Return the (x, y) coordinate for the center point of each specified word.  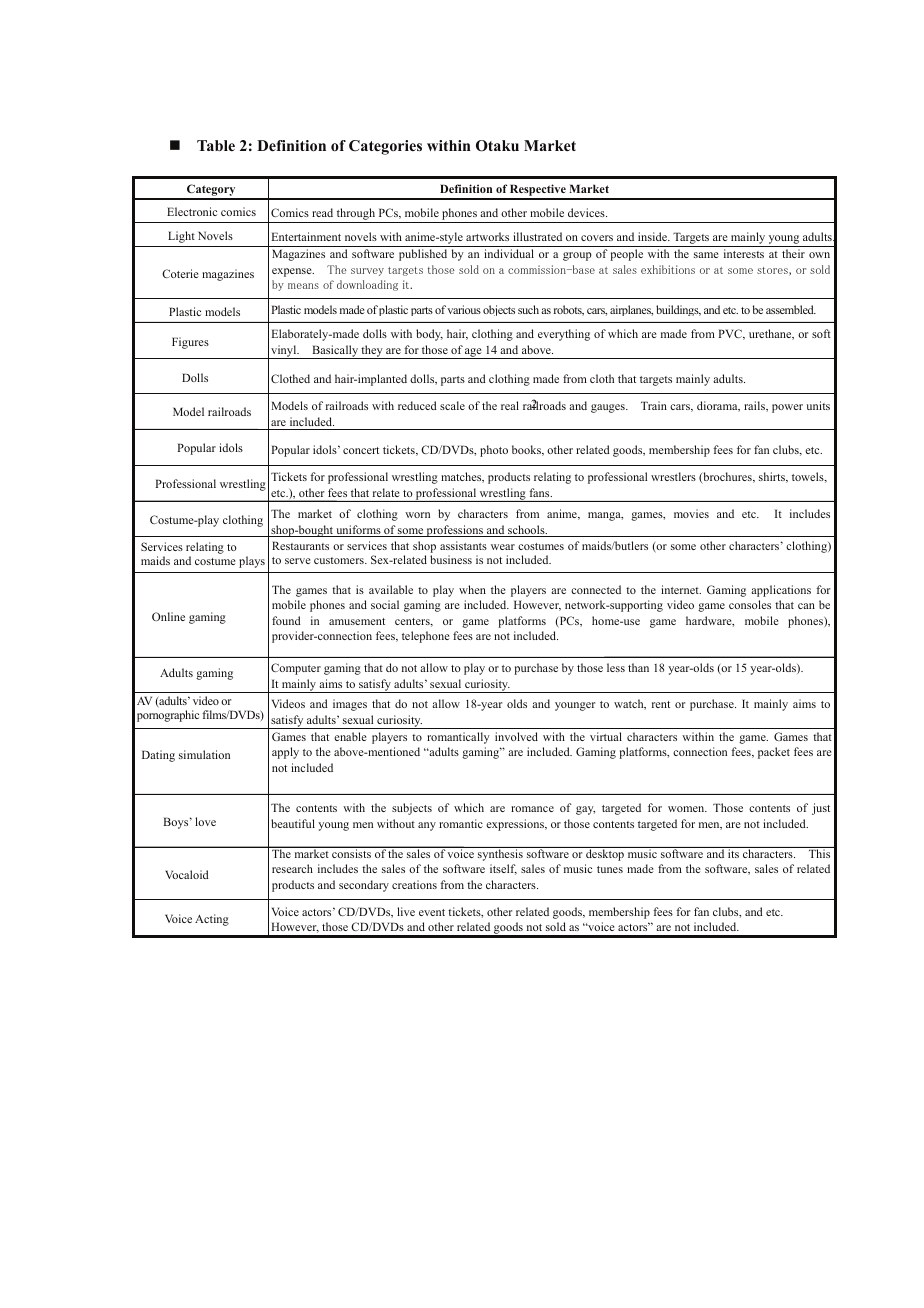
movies (691, 513)
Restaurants (300, 545)
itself (503, 869)
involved (516, 736)
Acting (212, 920)
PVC (731, 334)
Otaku (497, 146)
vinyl (284, 352)
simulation (204, 754)
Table (216, 145)
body (429, 335)
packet (774, 753)
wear (503, 547)
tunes (610, 869)
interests (744, 253)
